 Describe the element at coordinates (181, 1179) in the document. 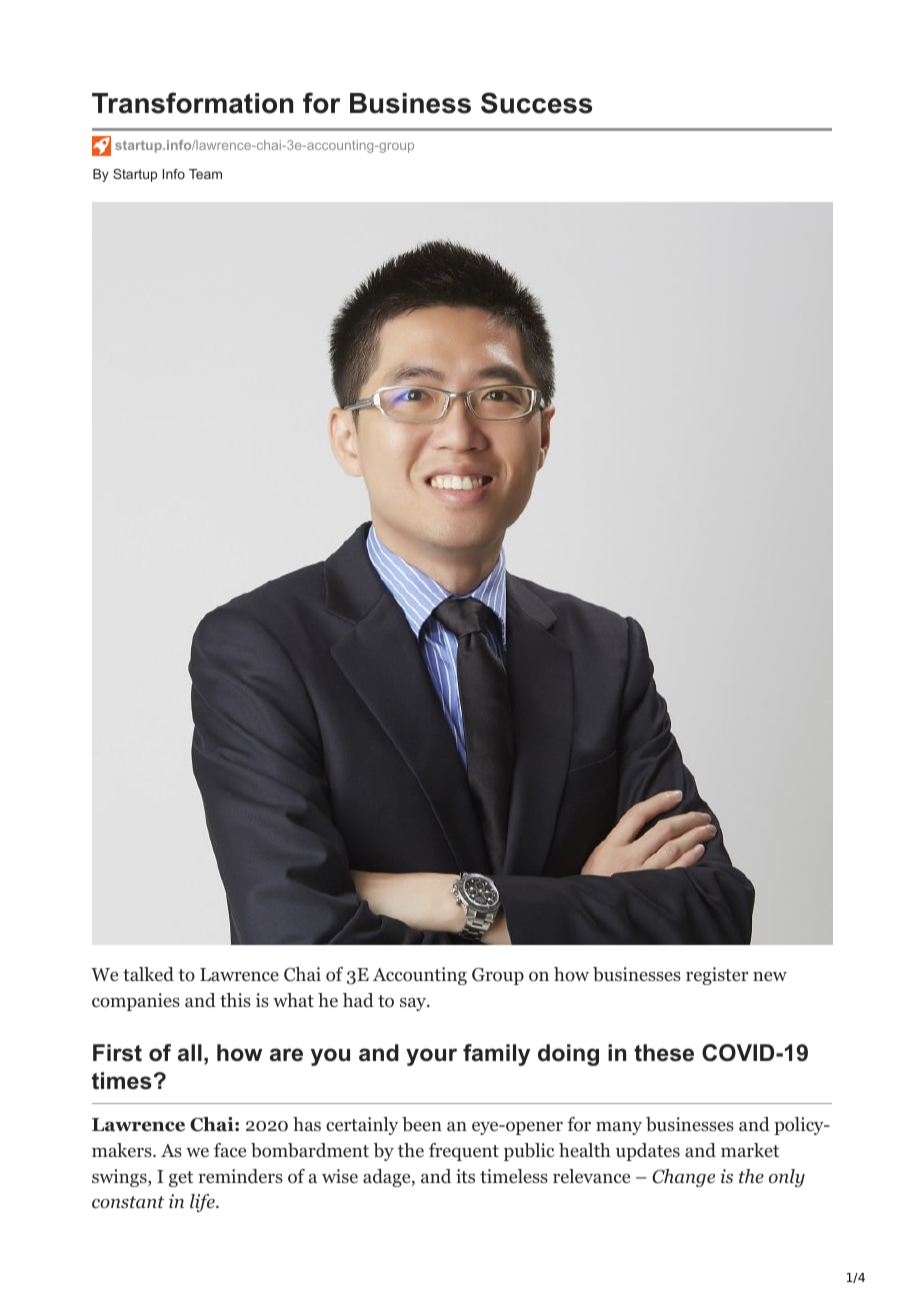

I see `get` at that location.
